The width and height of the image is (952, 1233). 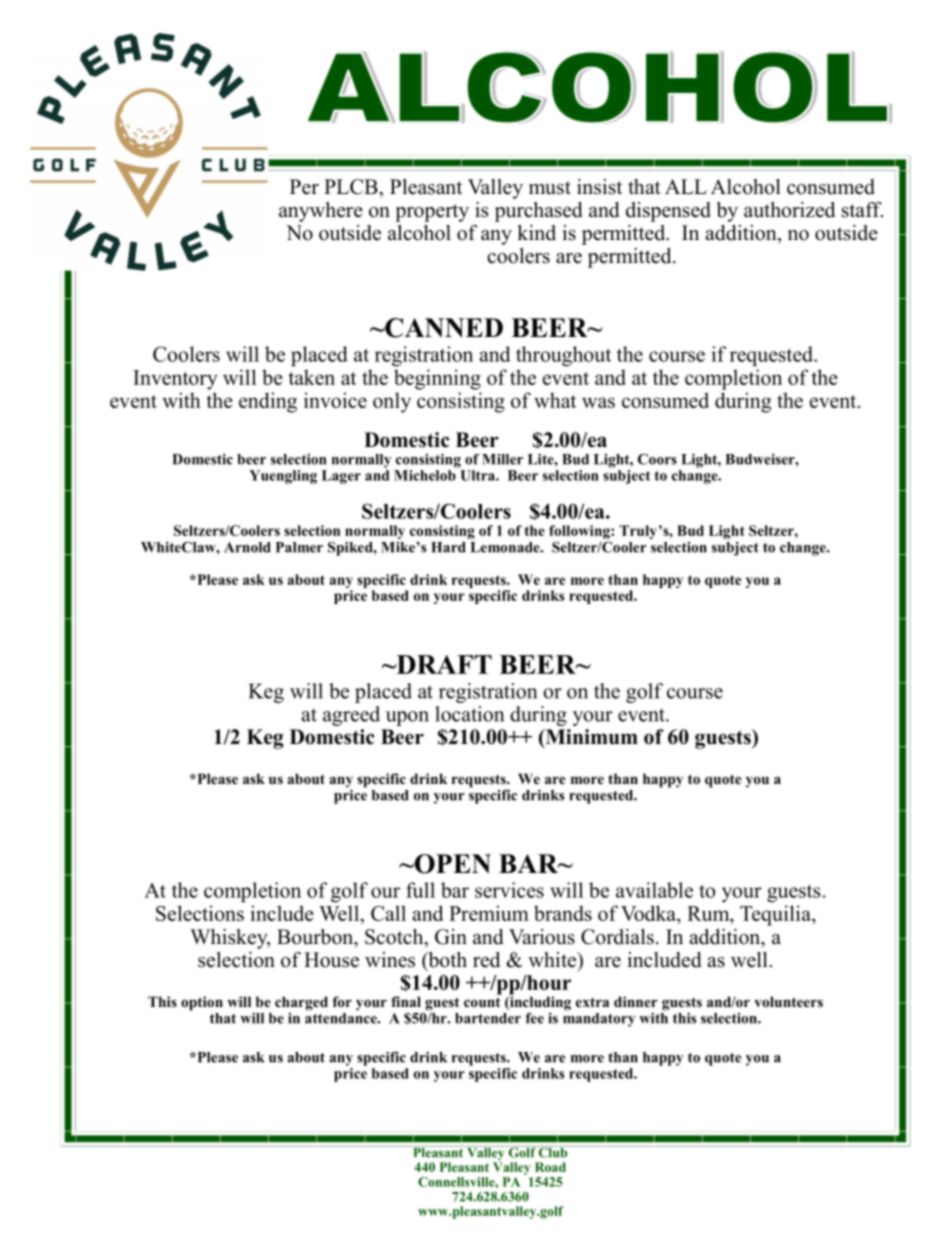 What do you see at coordinates (301, 1003) in the image?
I see `charged` at bounding box center [301, 1003].
